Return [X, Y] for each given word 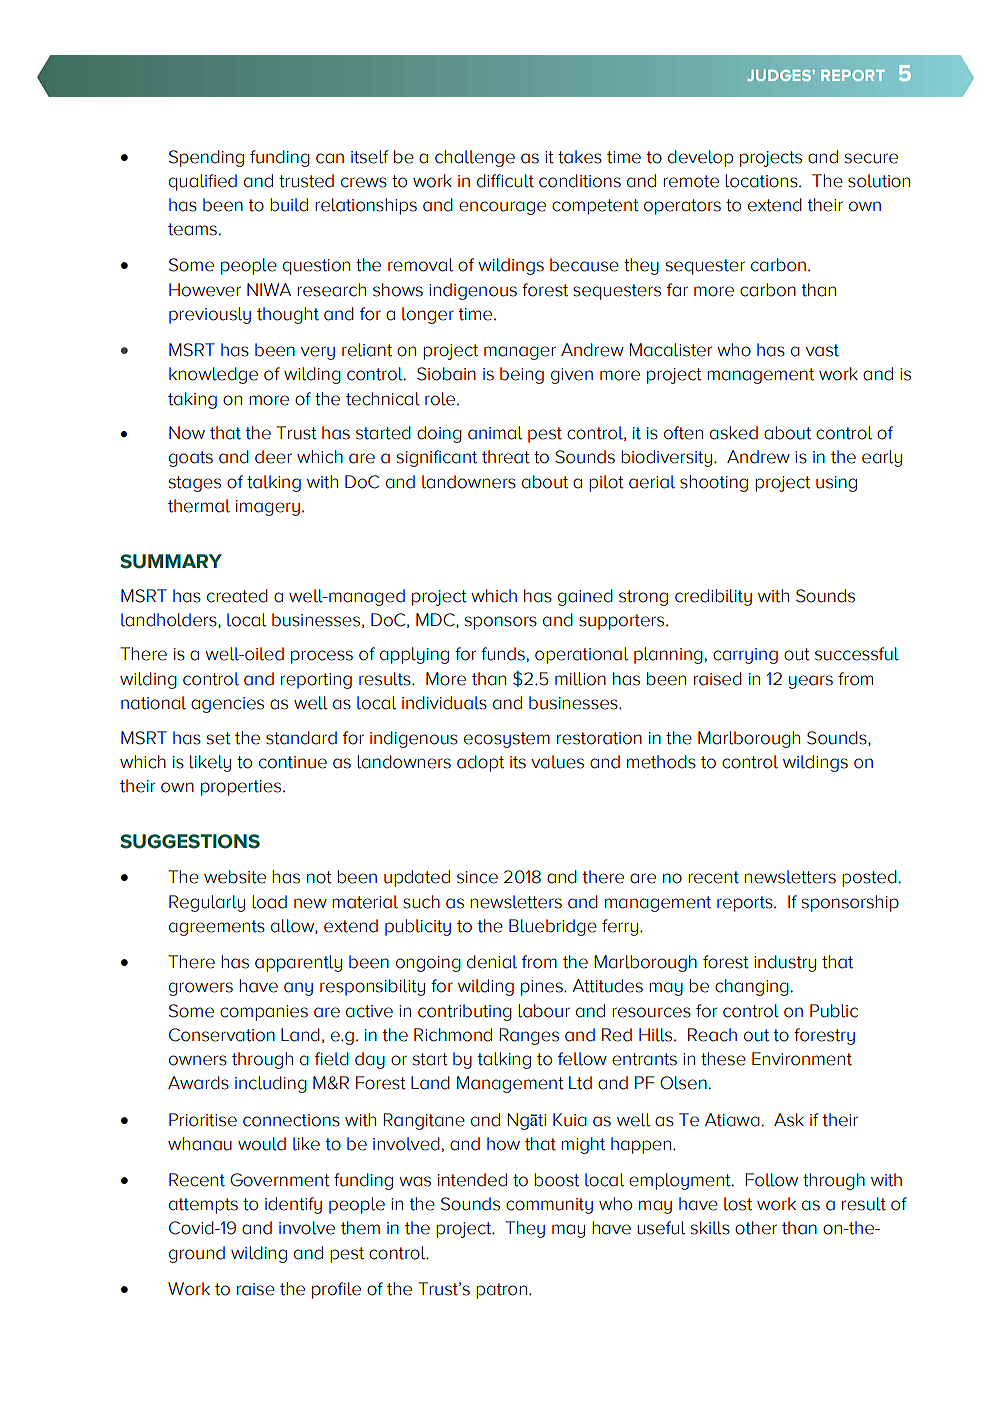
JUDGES [780, 75]
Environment [802, 1059]
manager [520, 353]
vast [822, 350]
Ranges [529, 1036]
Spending [206, 158]
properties [242, 788]
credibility [713, 597]
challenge [475, 158]
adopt [480, 763]
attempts [203, 1206]
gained [585, 597]
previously [210, 315]
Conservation [222, 1035]
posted [869, 878]
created [237, 596]
